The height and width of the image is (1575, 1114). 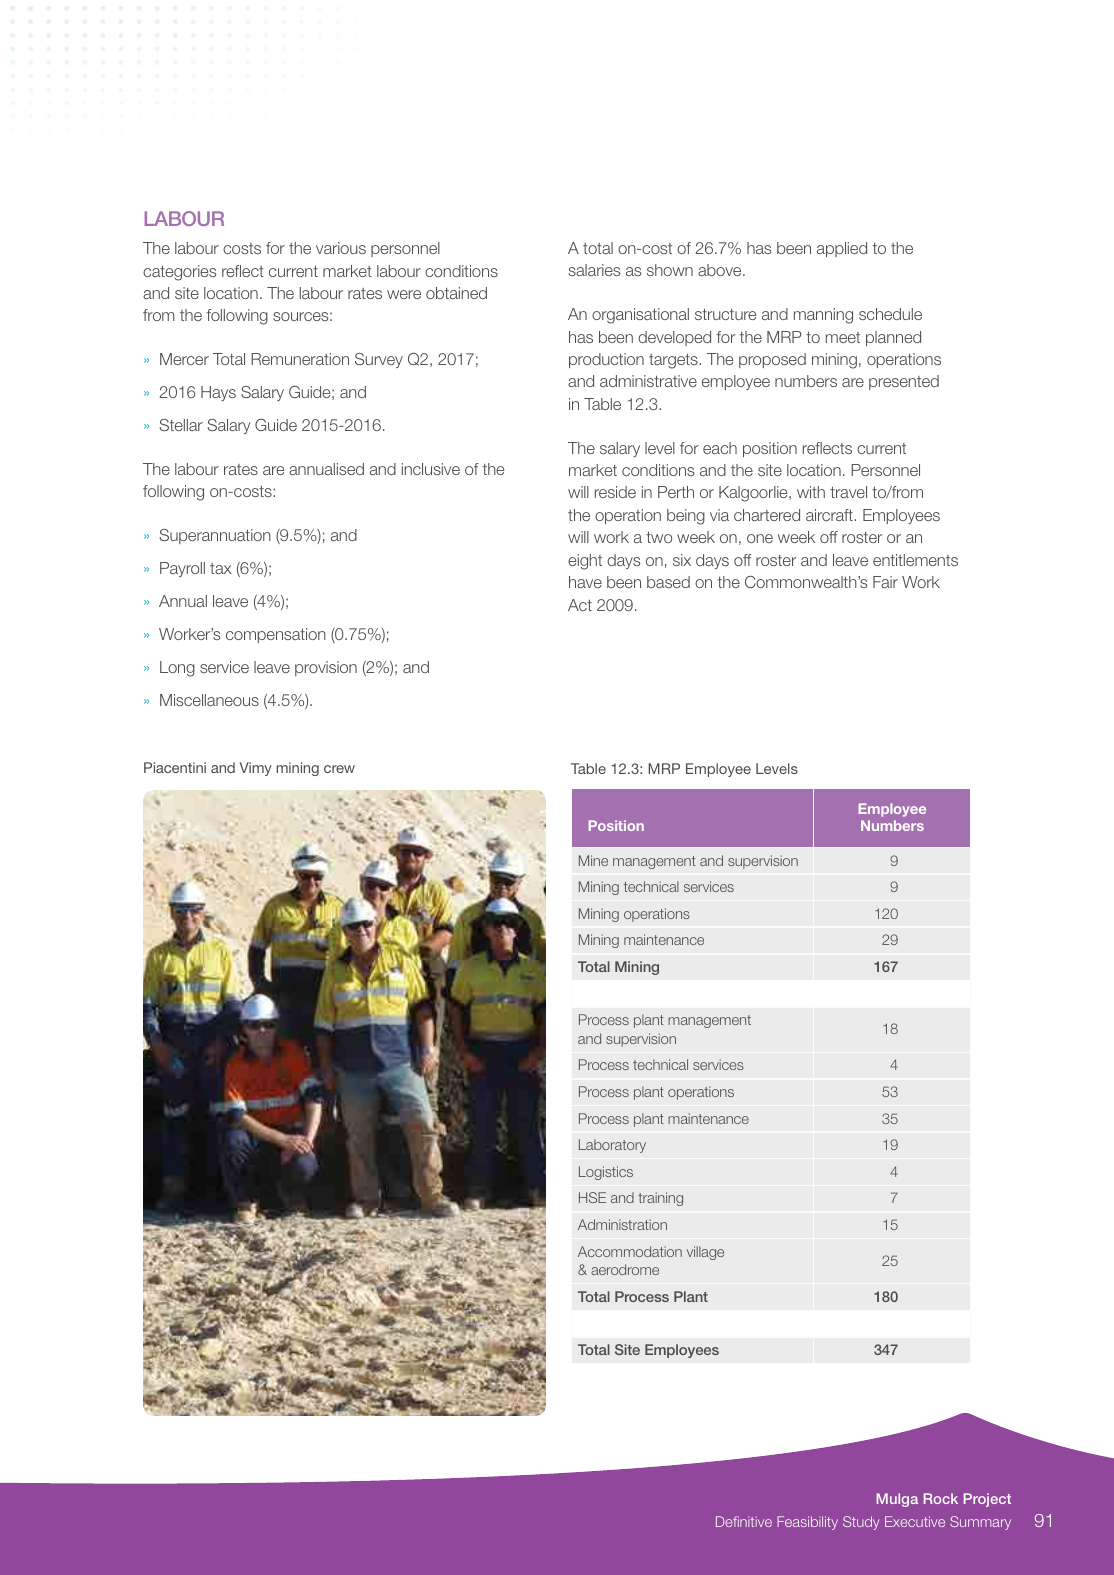 I want to click on Mulga, so click(x=897, y=1500).
